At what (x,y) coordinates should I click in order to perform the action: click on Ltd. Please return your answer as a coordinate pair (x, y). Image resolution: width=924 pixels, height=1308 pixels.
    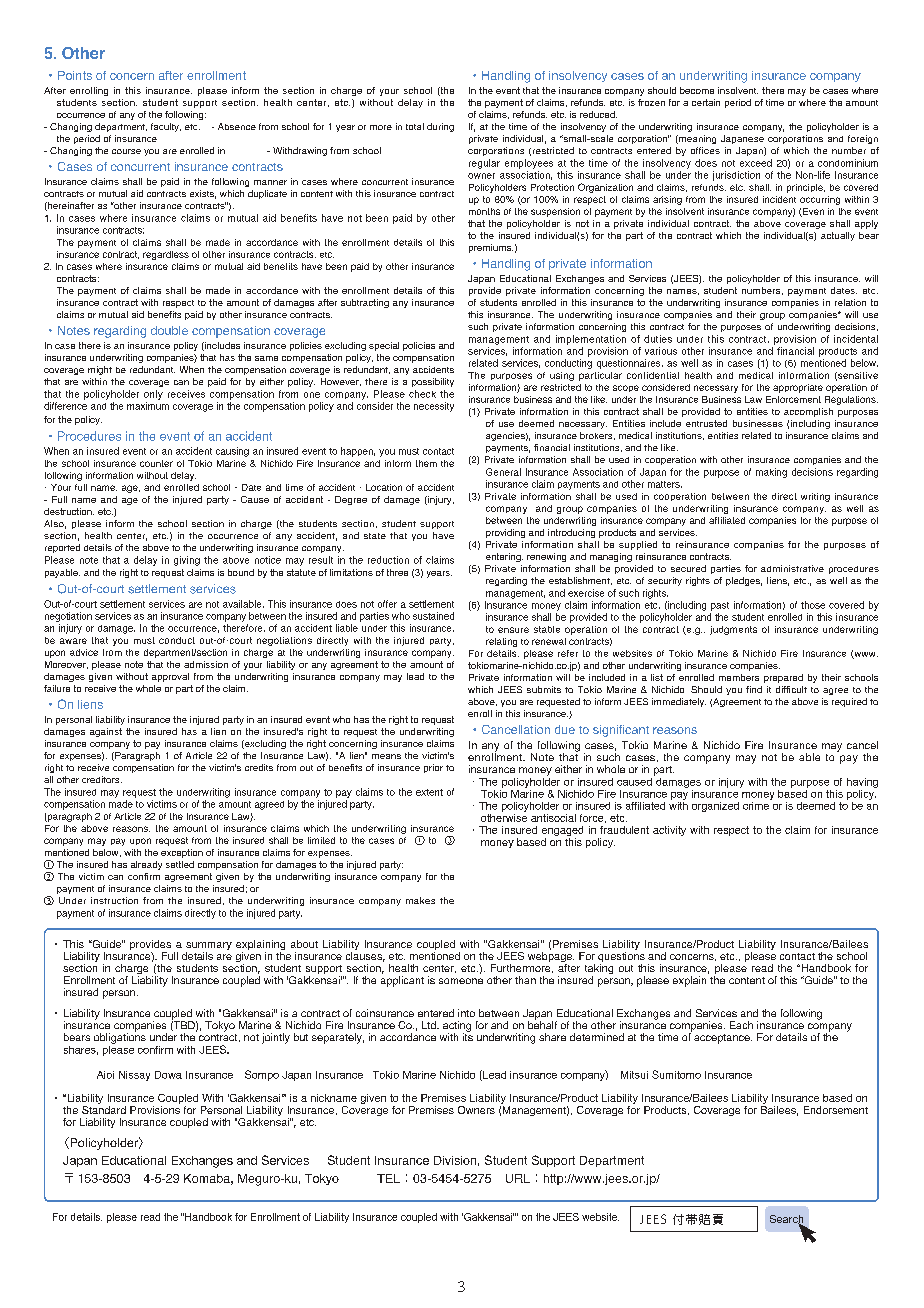
    Looking at the image, I should click on (430, 1025).
